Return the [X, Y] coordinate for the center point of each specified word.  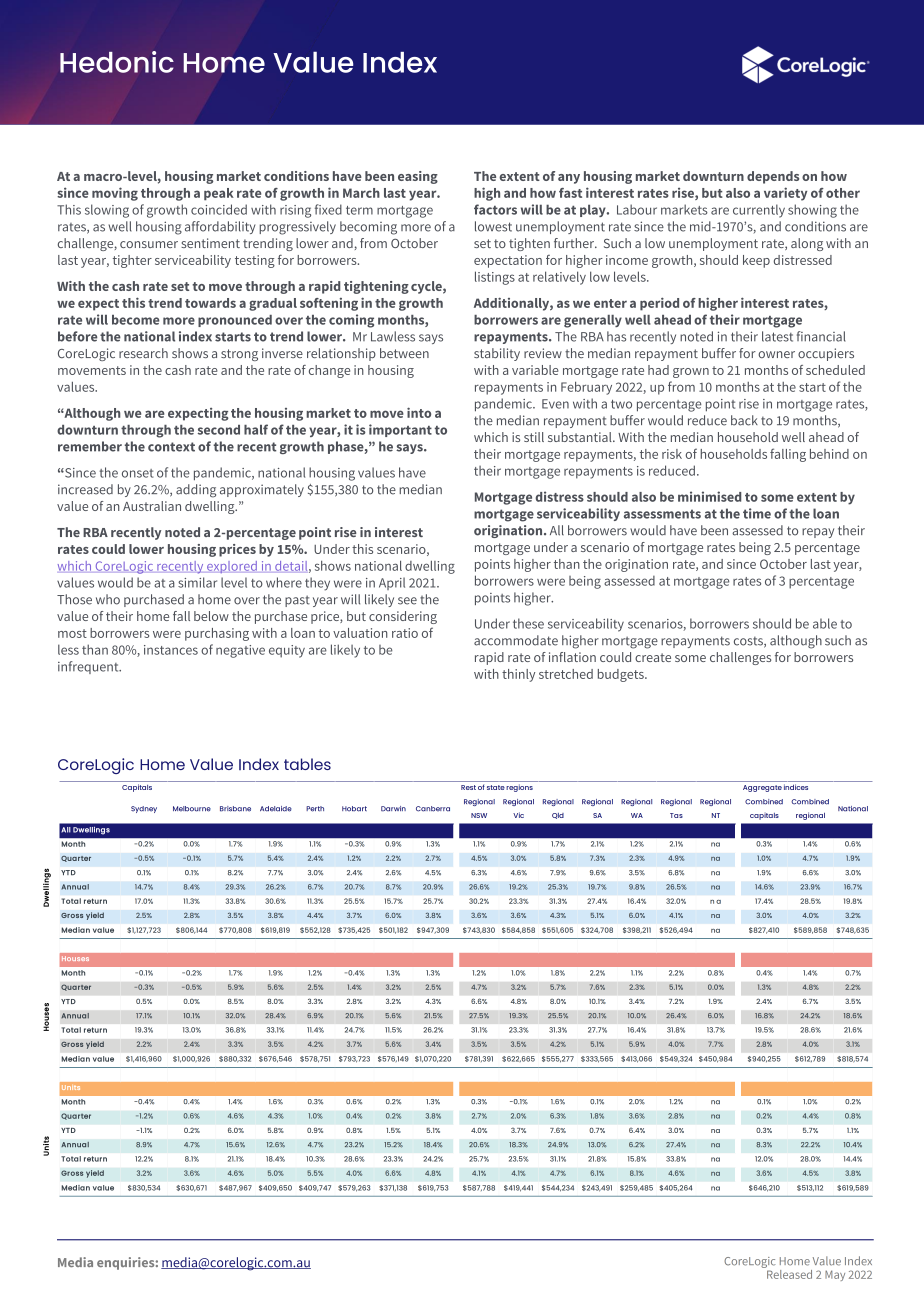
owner [776, 354]
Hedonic [117, 62]
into [419, 412]
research [143, 353]
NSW [479, 815]
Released [788, 1273]
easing [418, 177]
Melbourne [192, 809]
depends [773, 177]
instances [171, 650]
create [653, 657]
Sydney [144, 809]
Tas [676, 815]
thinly [518, 675]
